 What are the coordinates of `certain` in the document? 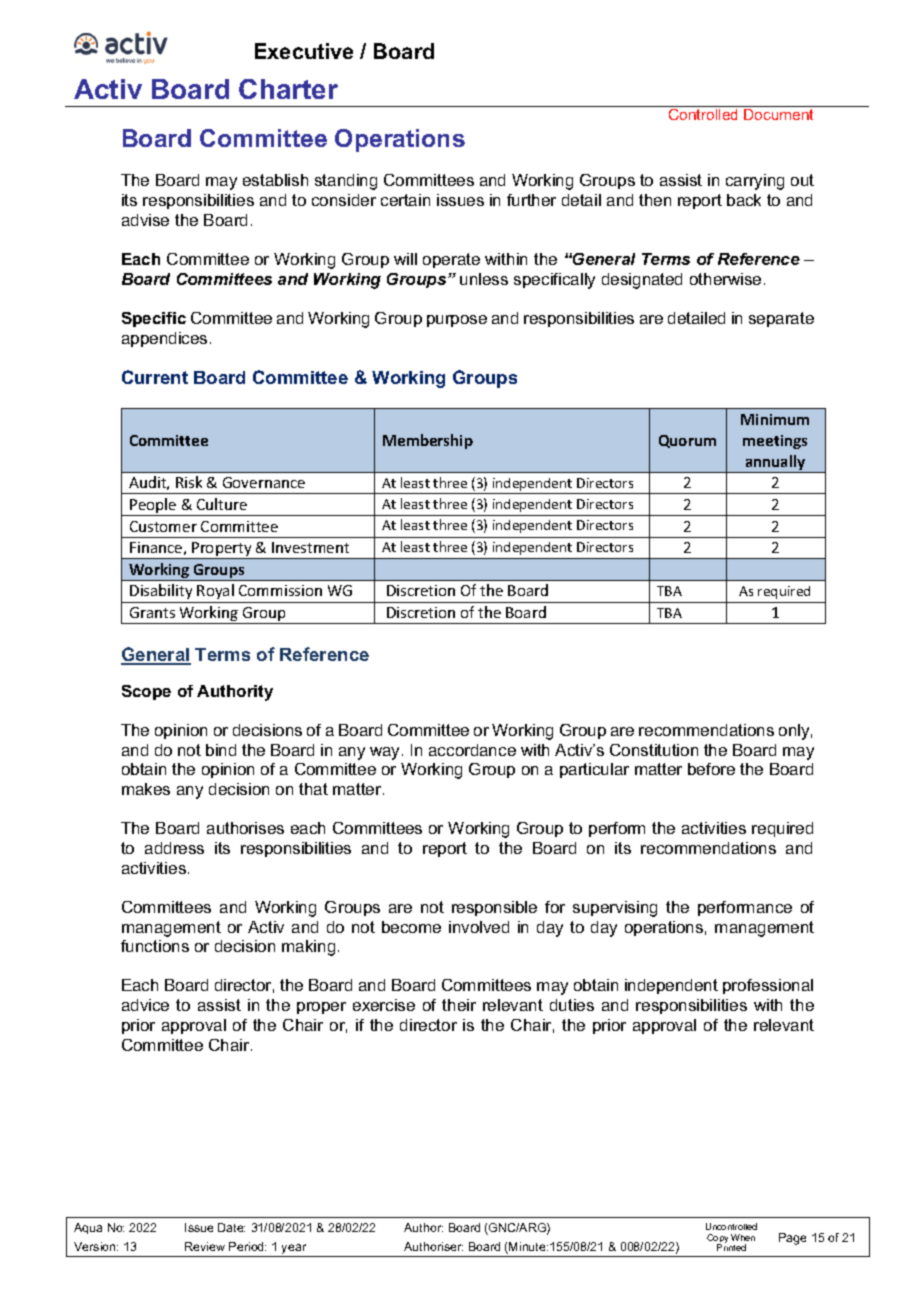 It's located at (405, 200).
